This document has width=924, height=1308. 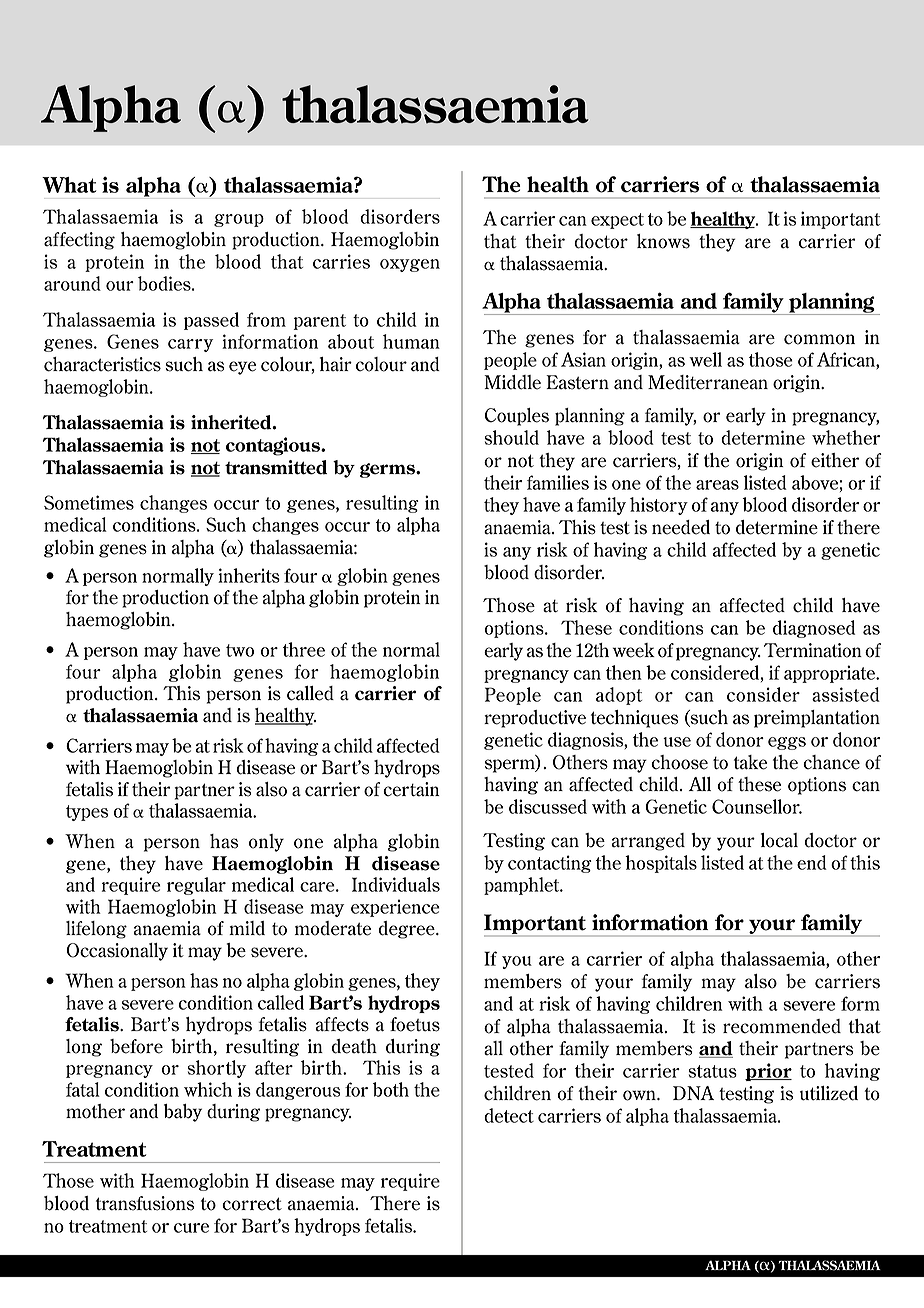 I want to click on knows, so click(x=663, y=241).
